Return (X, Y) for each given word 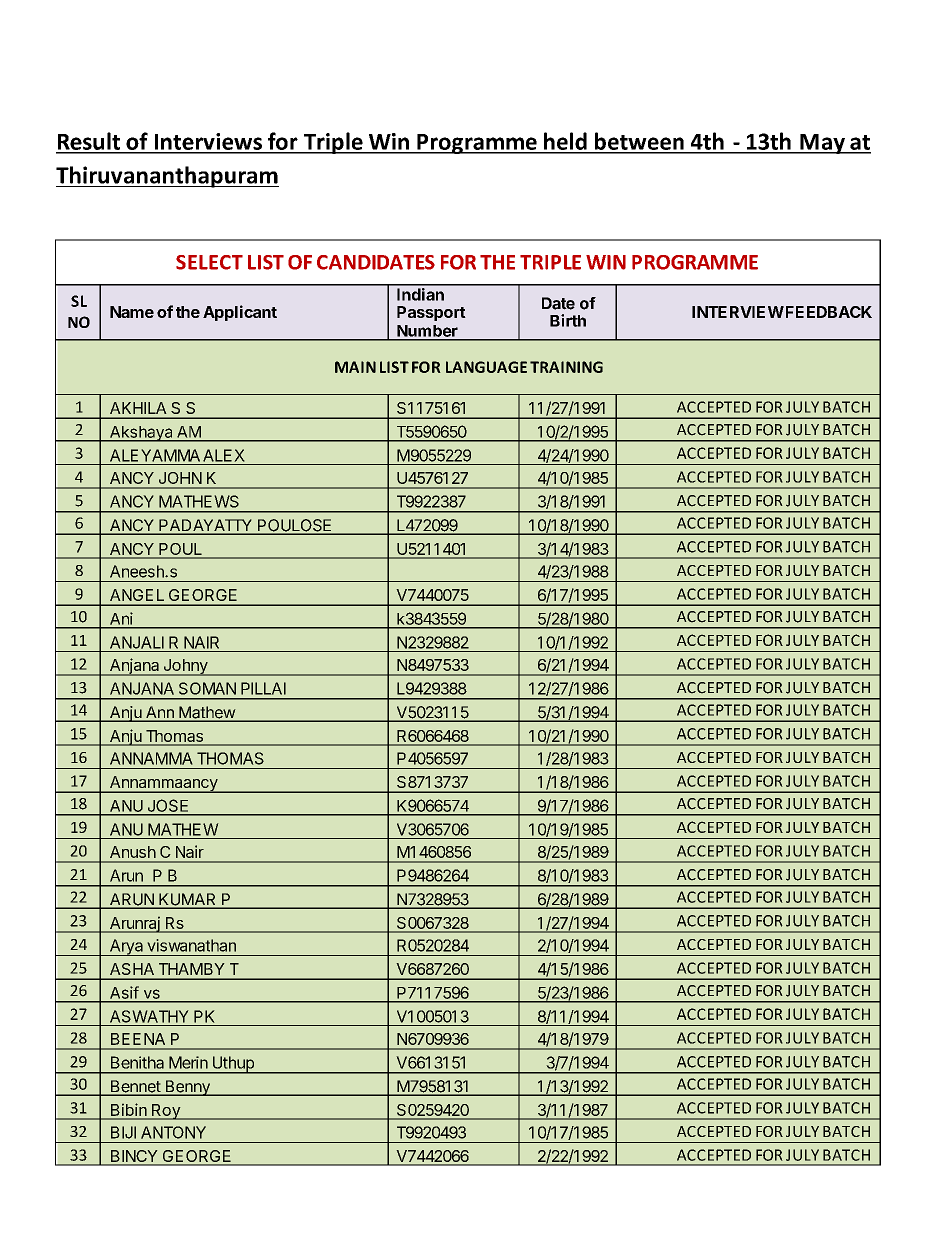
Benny (187, 1088)
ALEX (224, 455)
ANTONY (173, 1132)
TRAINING (566, 367)
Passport (431, 313)
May (822, 144)
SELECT (209, 262)
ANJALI (137, 642)
